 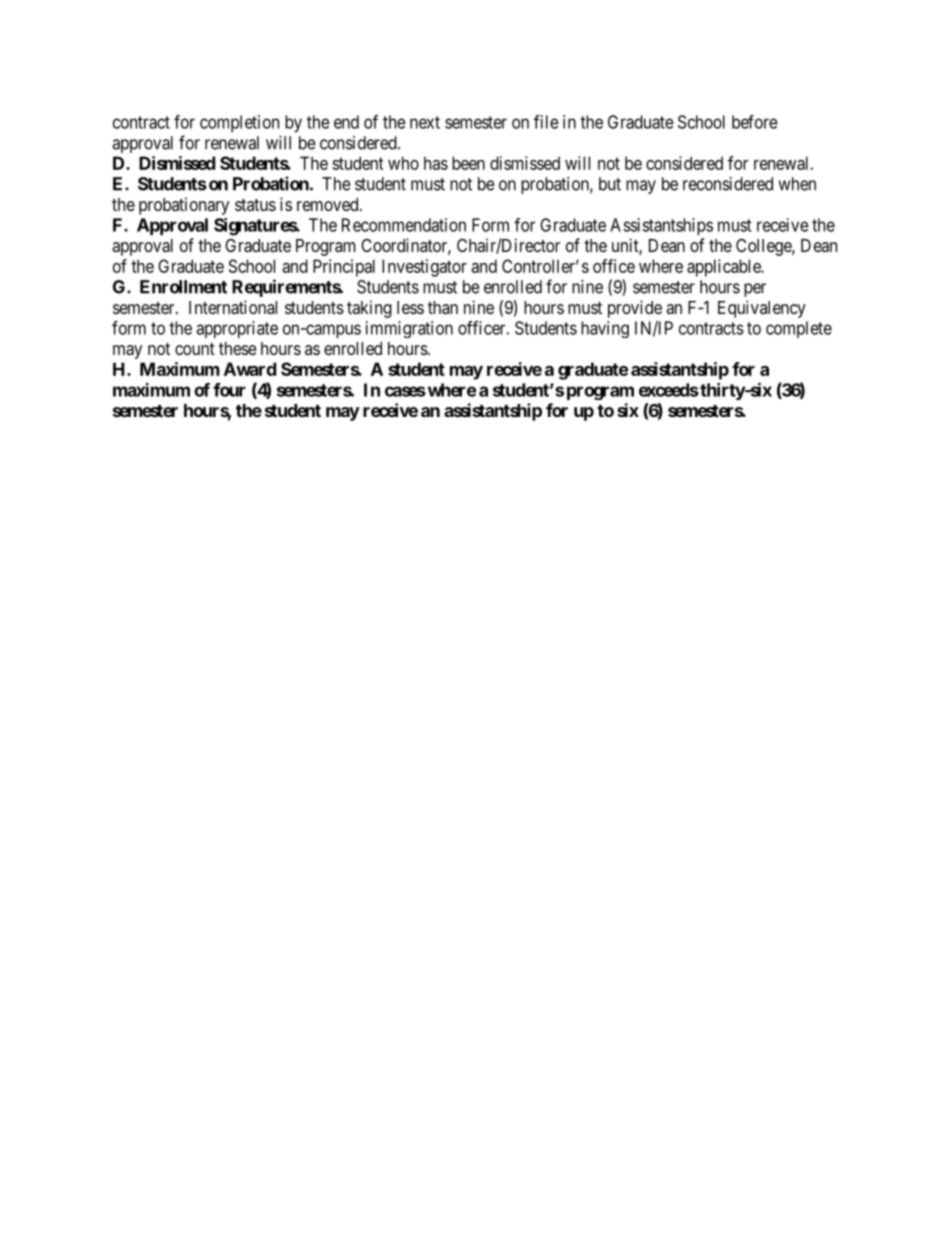 I want to click on Investigator, so click(x=424, y=268).
